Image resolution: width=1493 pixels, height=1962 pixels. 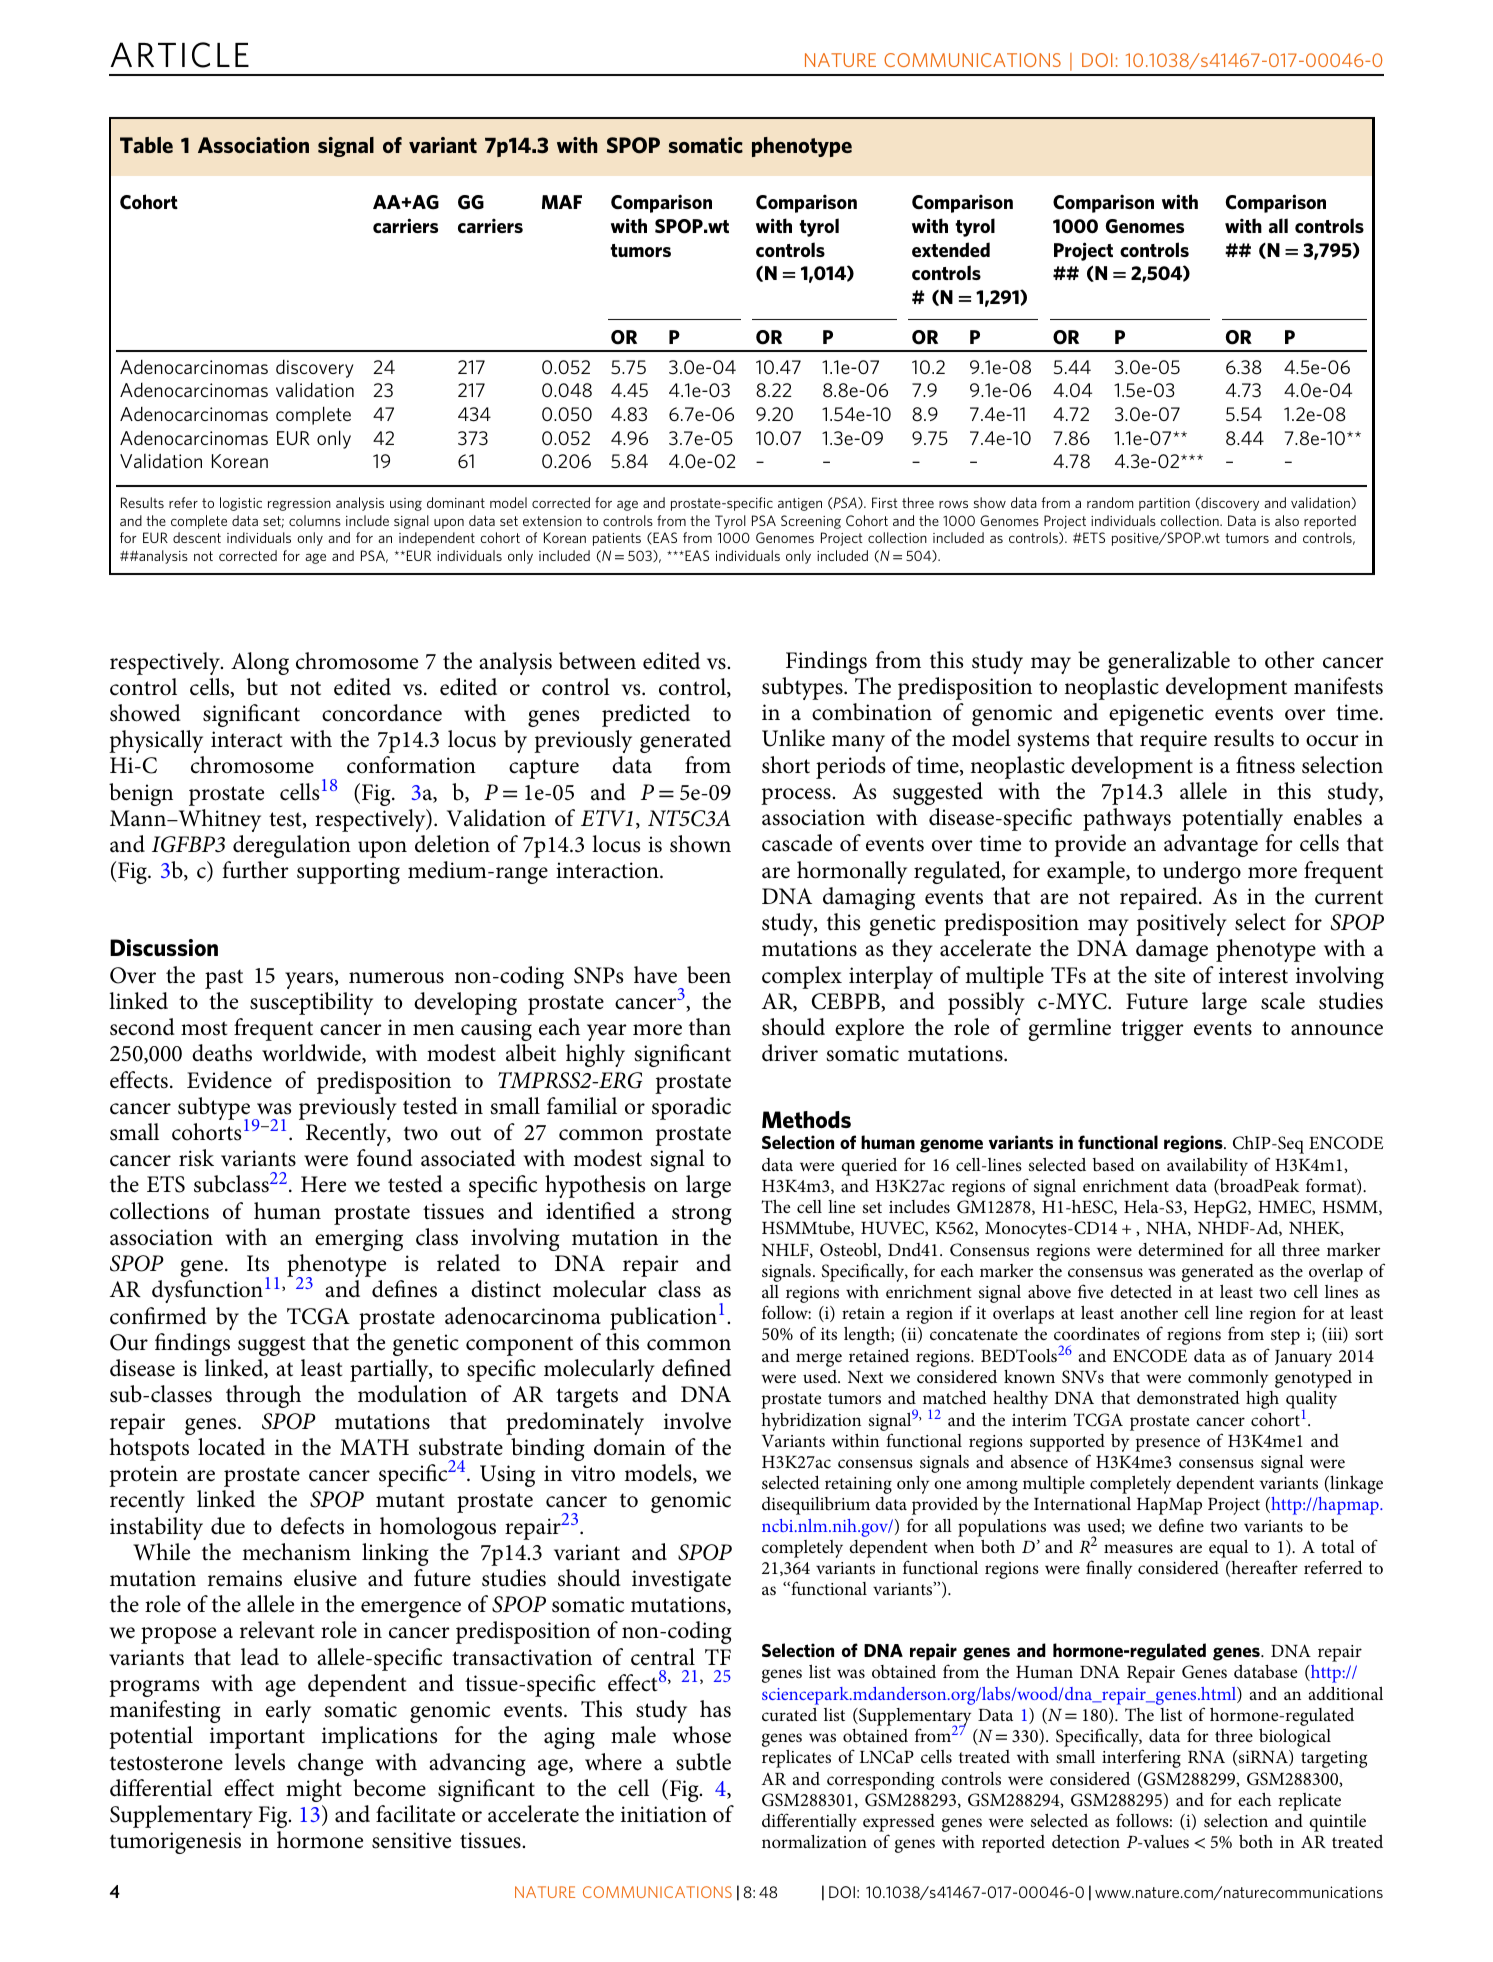 I want to click on damage, so click(x=1172, y=950).
